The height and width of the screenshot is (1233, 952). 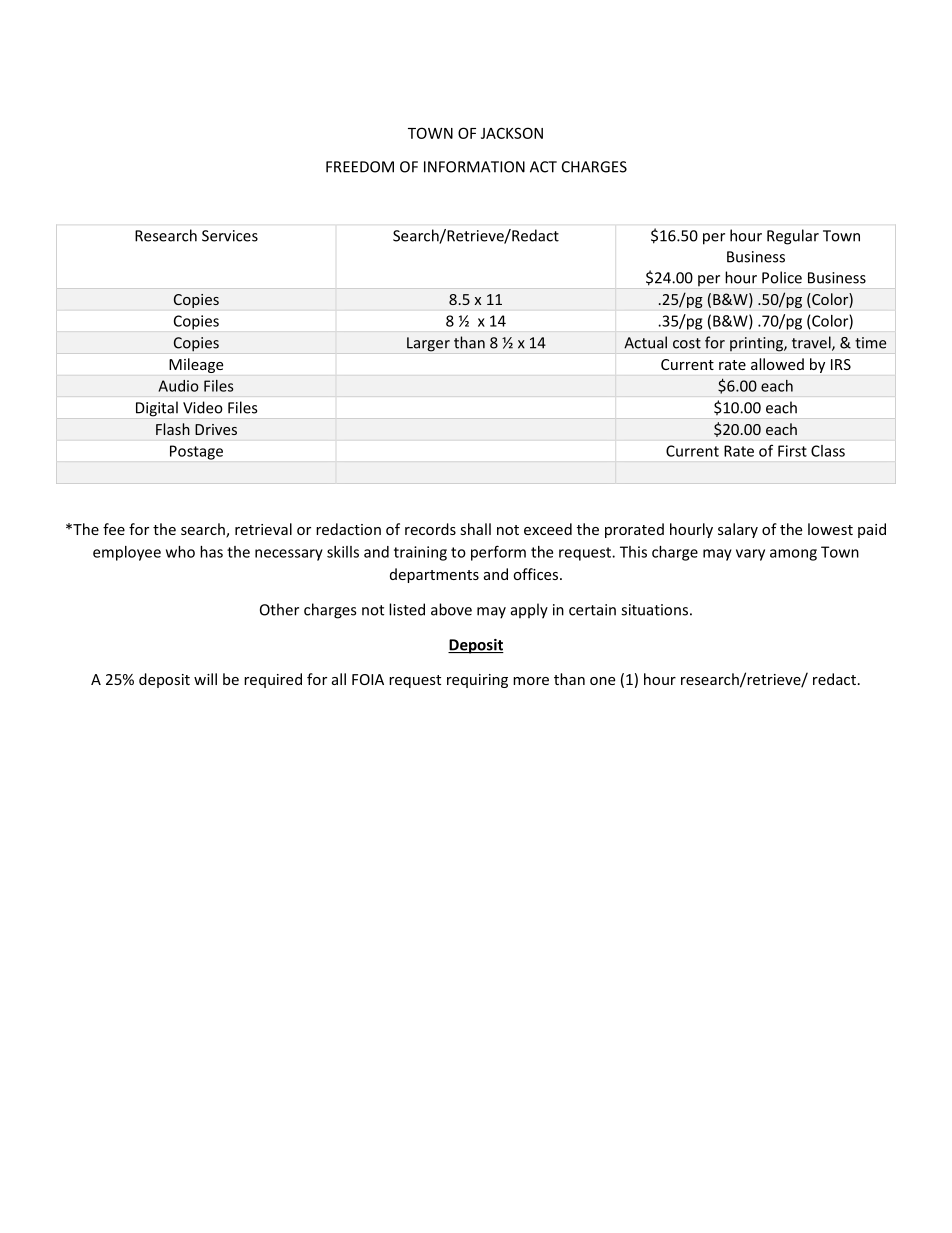 What do you see at coordinates (230, 236) in the screenshot?
I see `Services` at bounding box center [230, 236].
